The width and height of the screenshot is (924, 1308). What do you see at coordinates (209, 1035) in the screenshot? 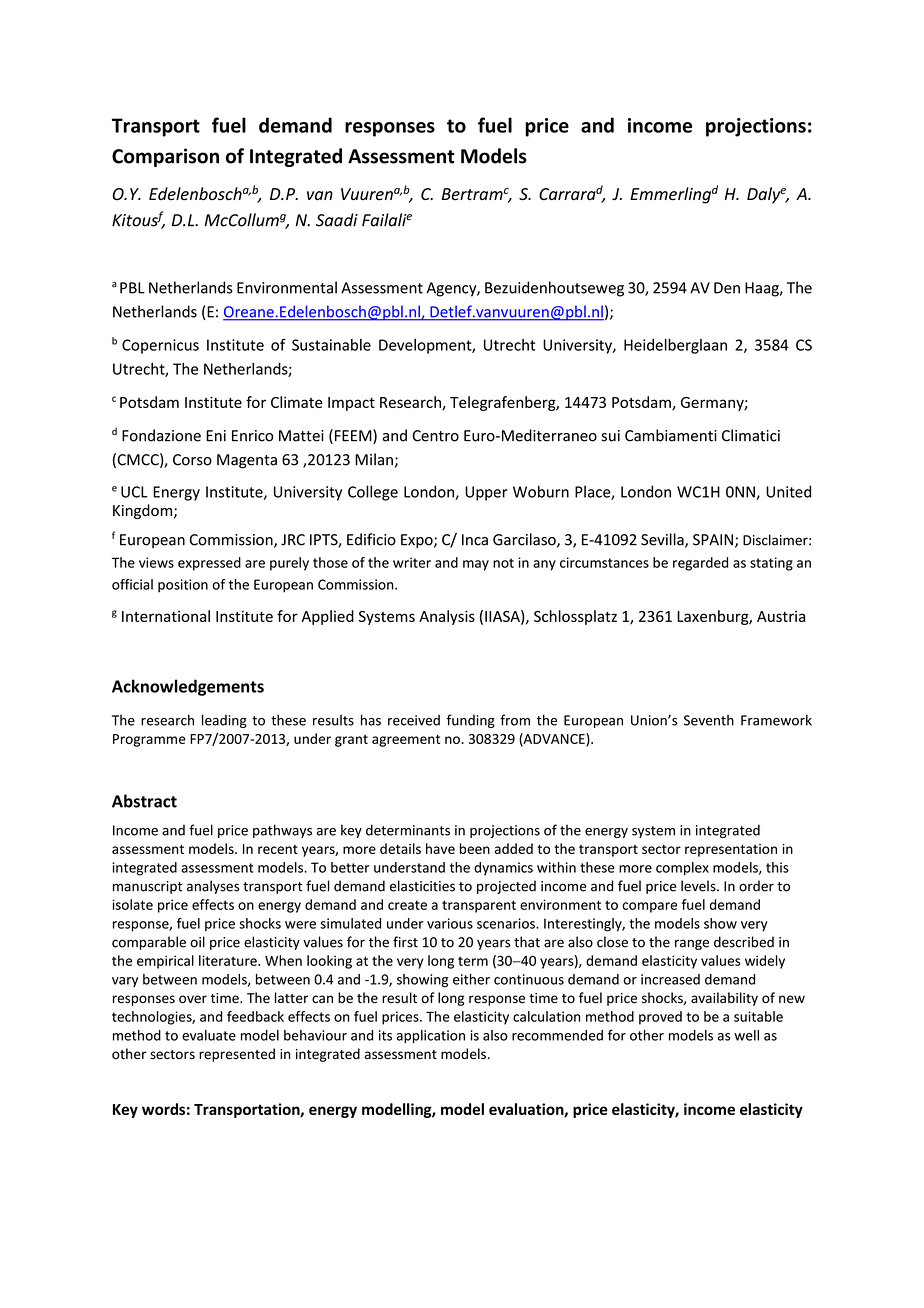
I see `evaluate` at bounding box center [209, 1035].
